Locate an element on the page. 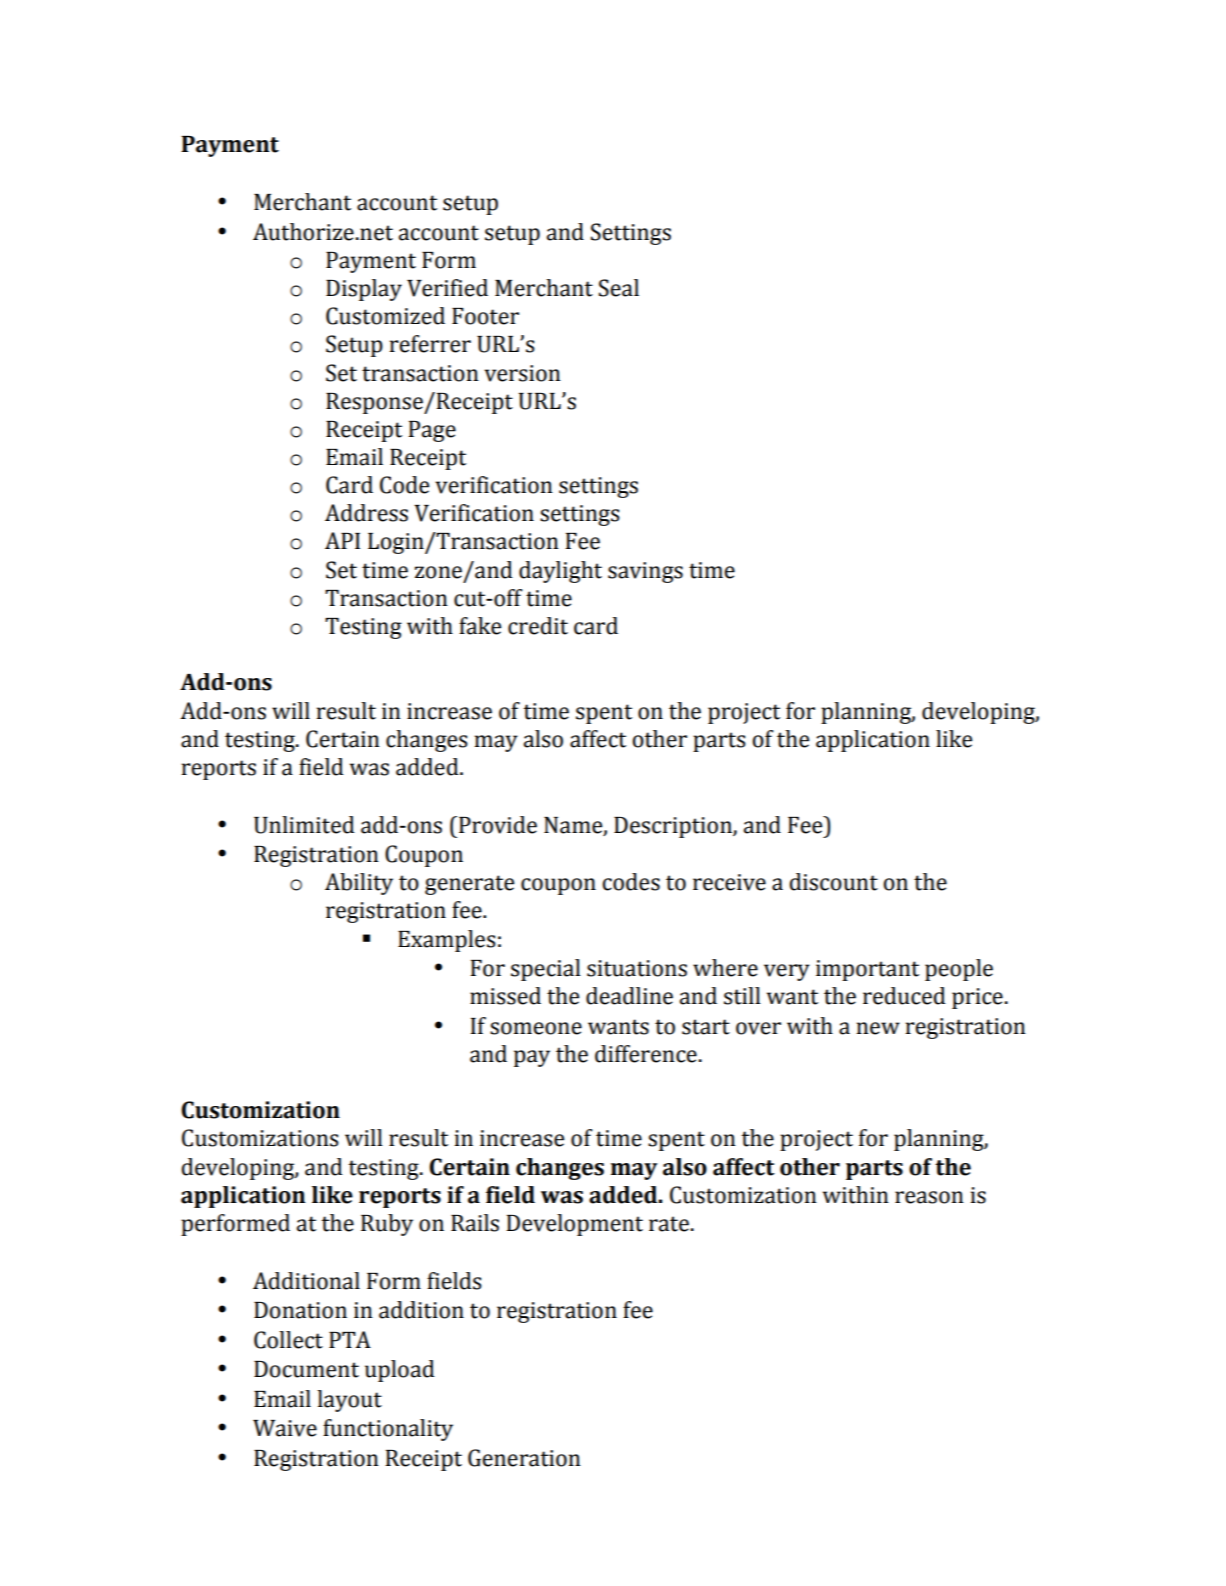  difference is located at coordinates (646, 1054).
